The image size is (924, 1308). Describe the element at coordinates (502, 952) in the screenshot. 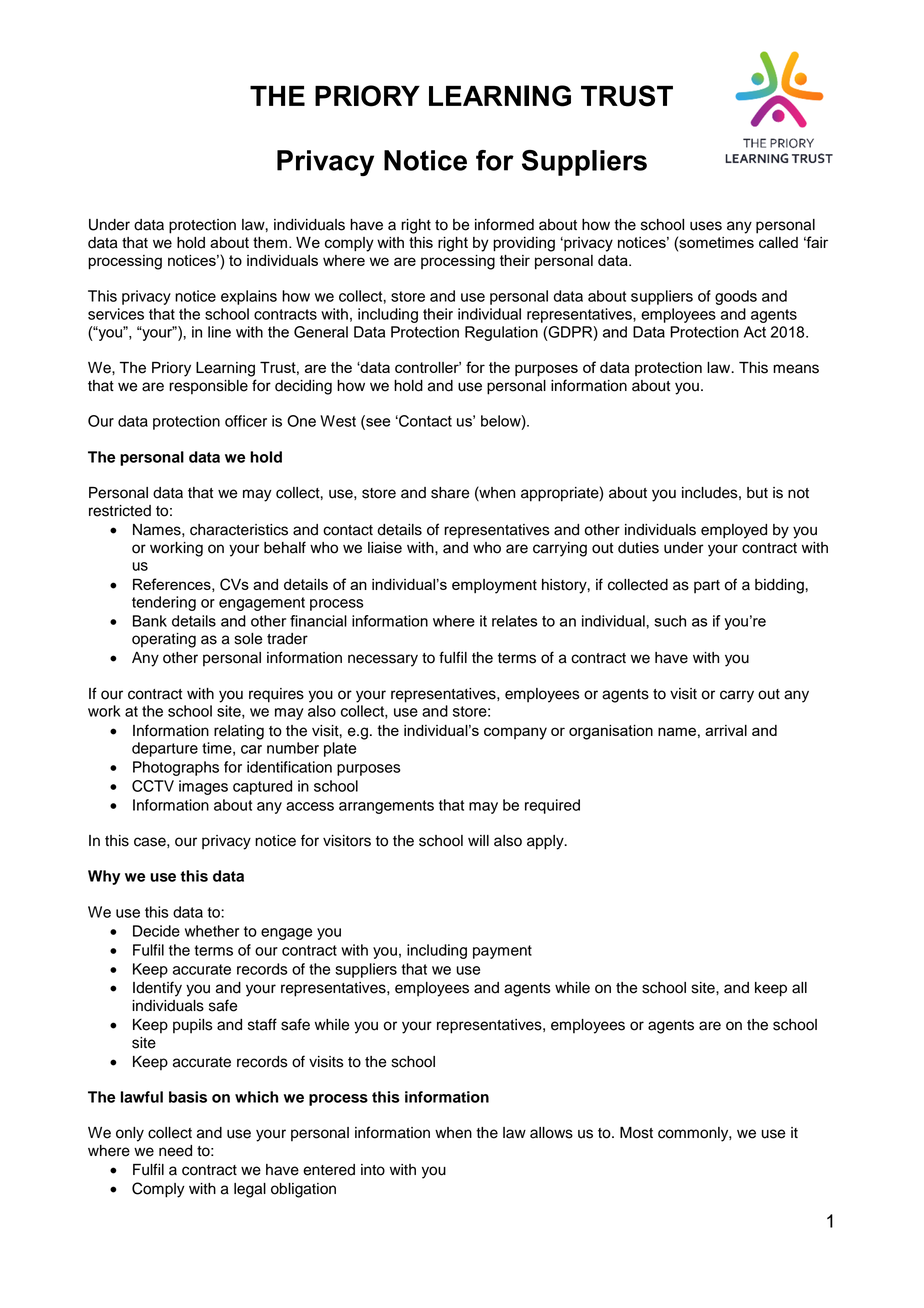

I see `payment` at that location.
